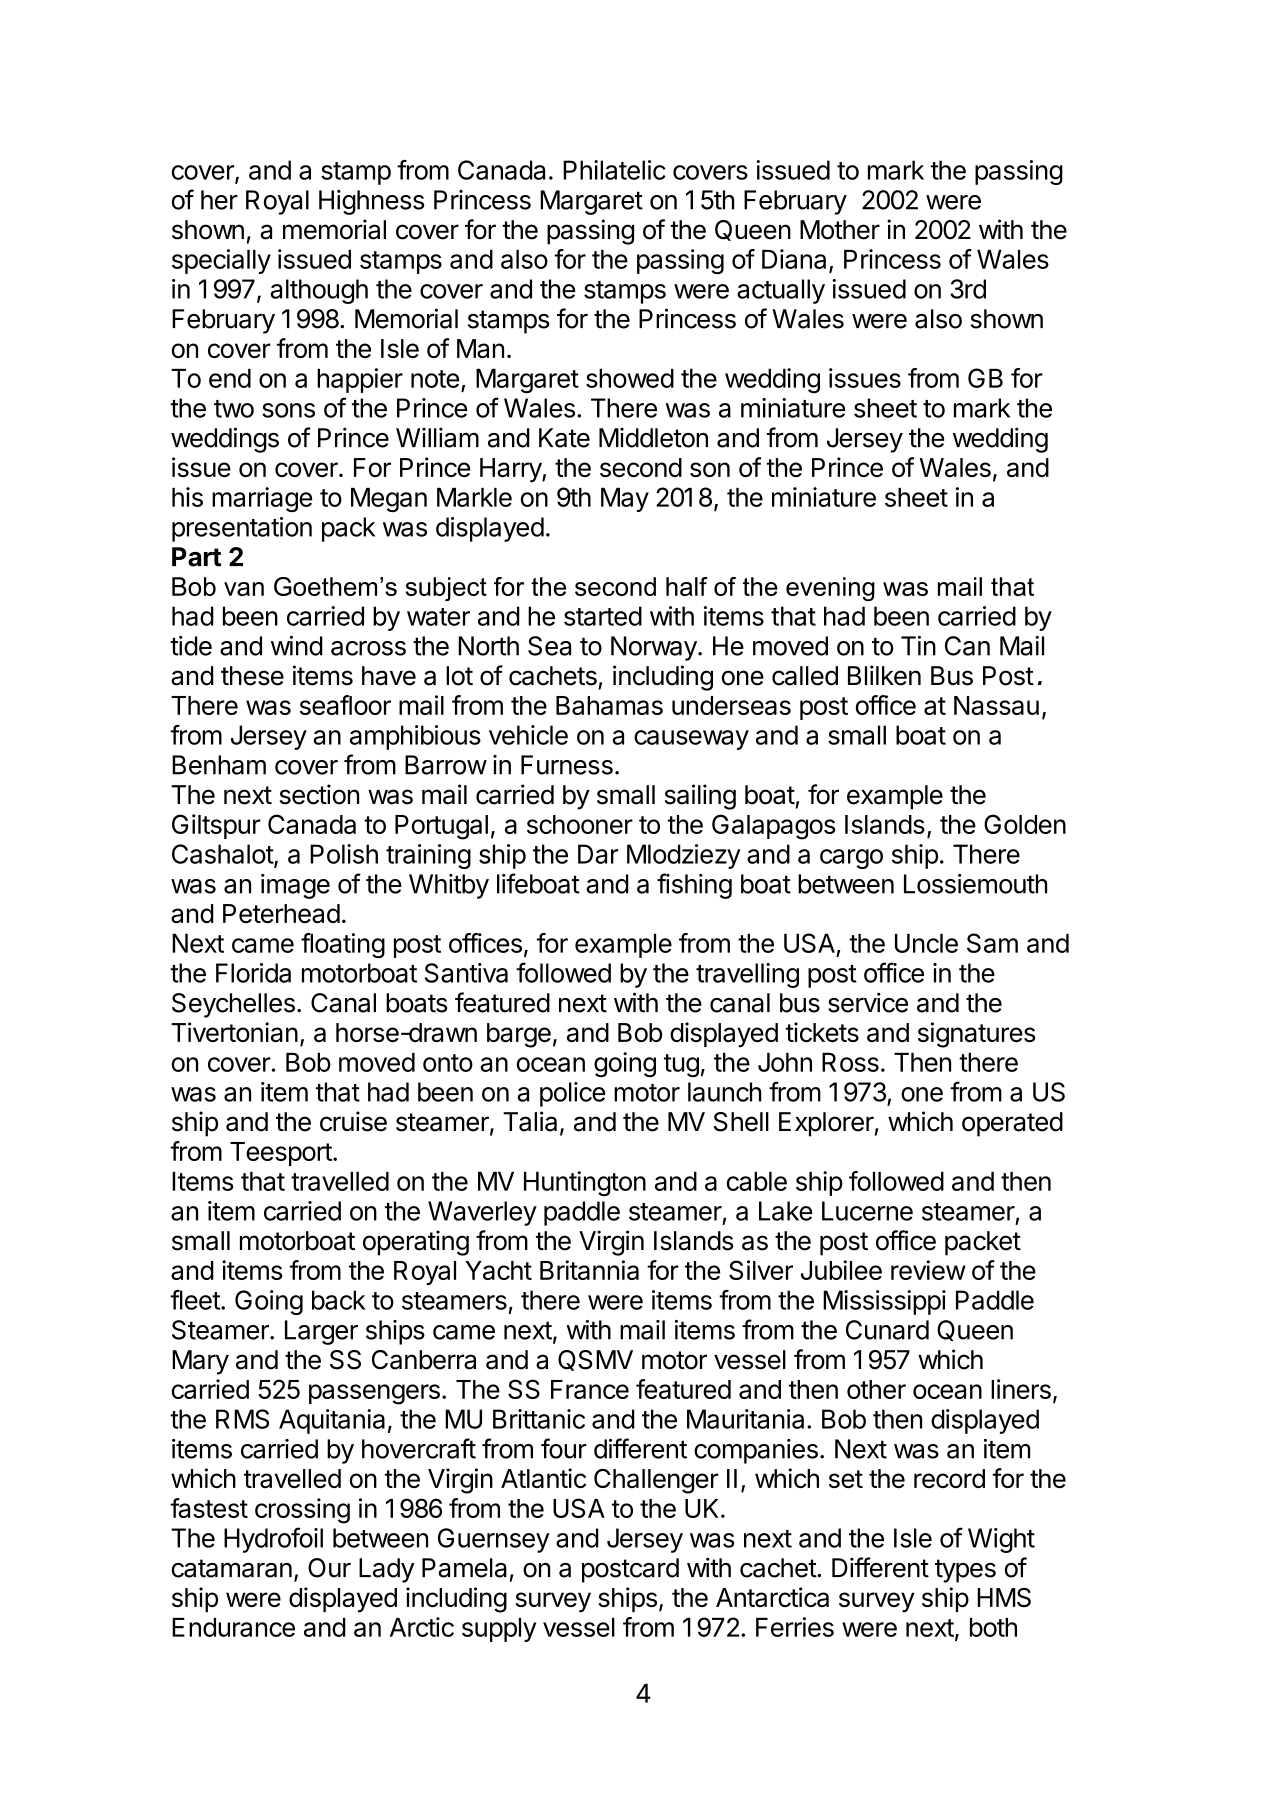 This page has height=1814, width=1283. What do you see at coordinates (319, 291) in the page?
I see `although` at bounding box center [319, 291].
